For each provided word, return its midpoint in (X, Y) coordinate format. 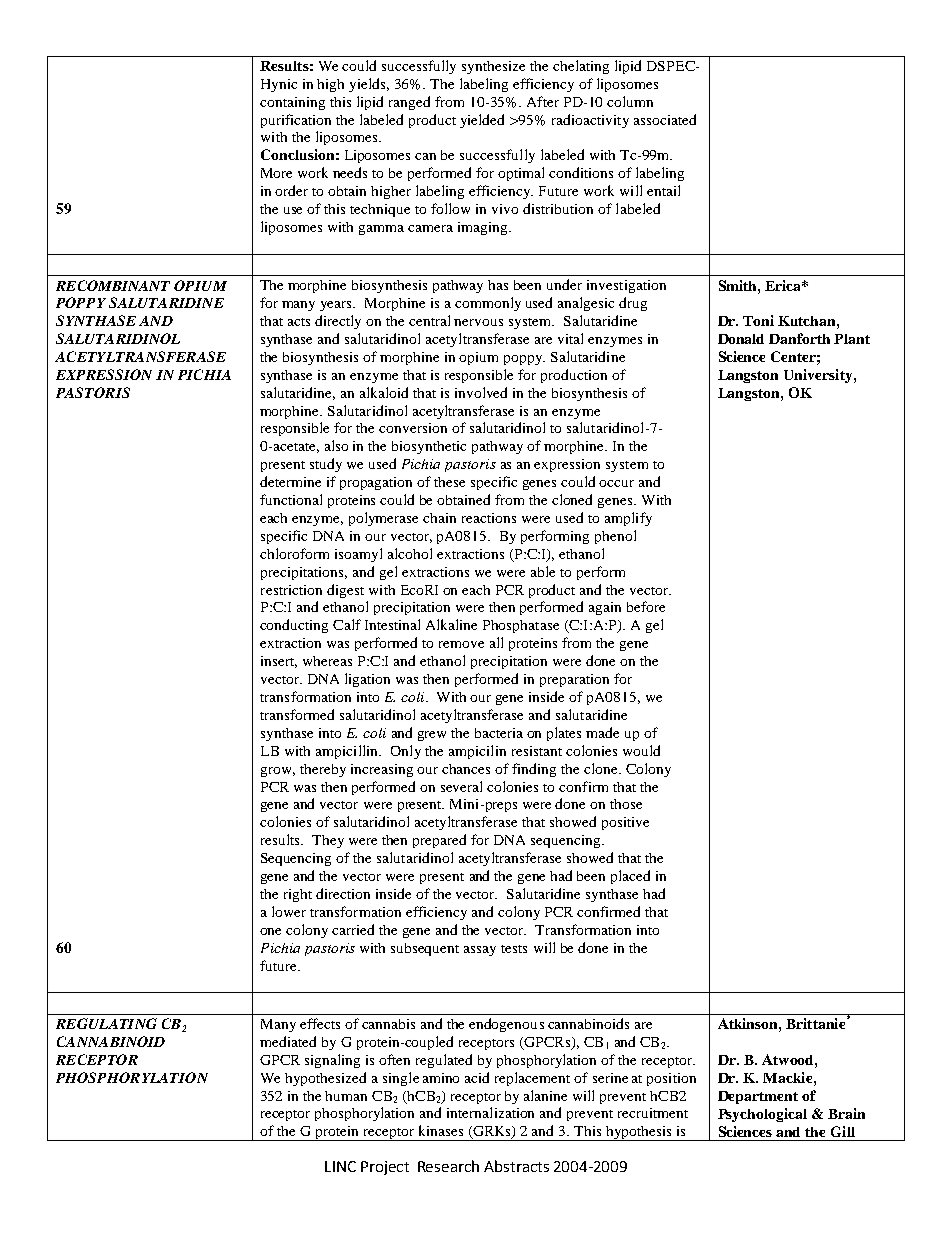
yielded (482, 121)
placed (630, 877)
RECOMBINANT (113, 285)
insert (279, 662)
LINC (340, 1166)
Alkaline (451, 624)
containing (292, 103)
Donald (741, 339)
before (646, 606)
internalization (490, 1112)
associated (665, 119)
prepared (439, 841)
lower (289, 911)
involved (481, 392)
